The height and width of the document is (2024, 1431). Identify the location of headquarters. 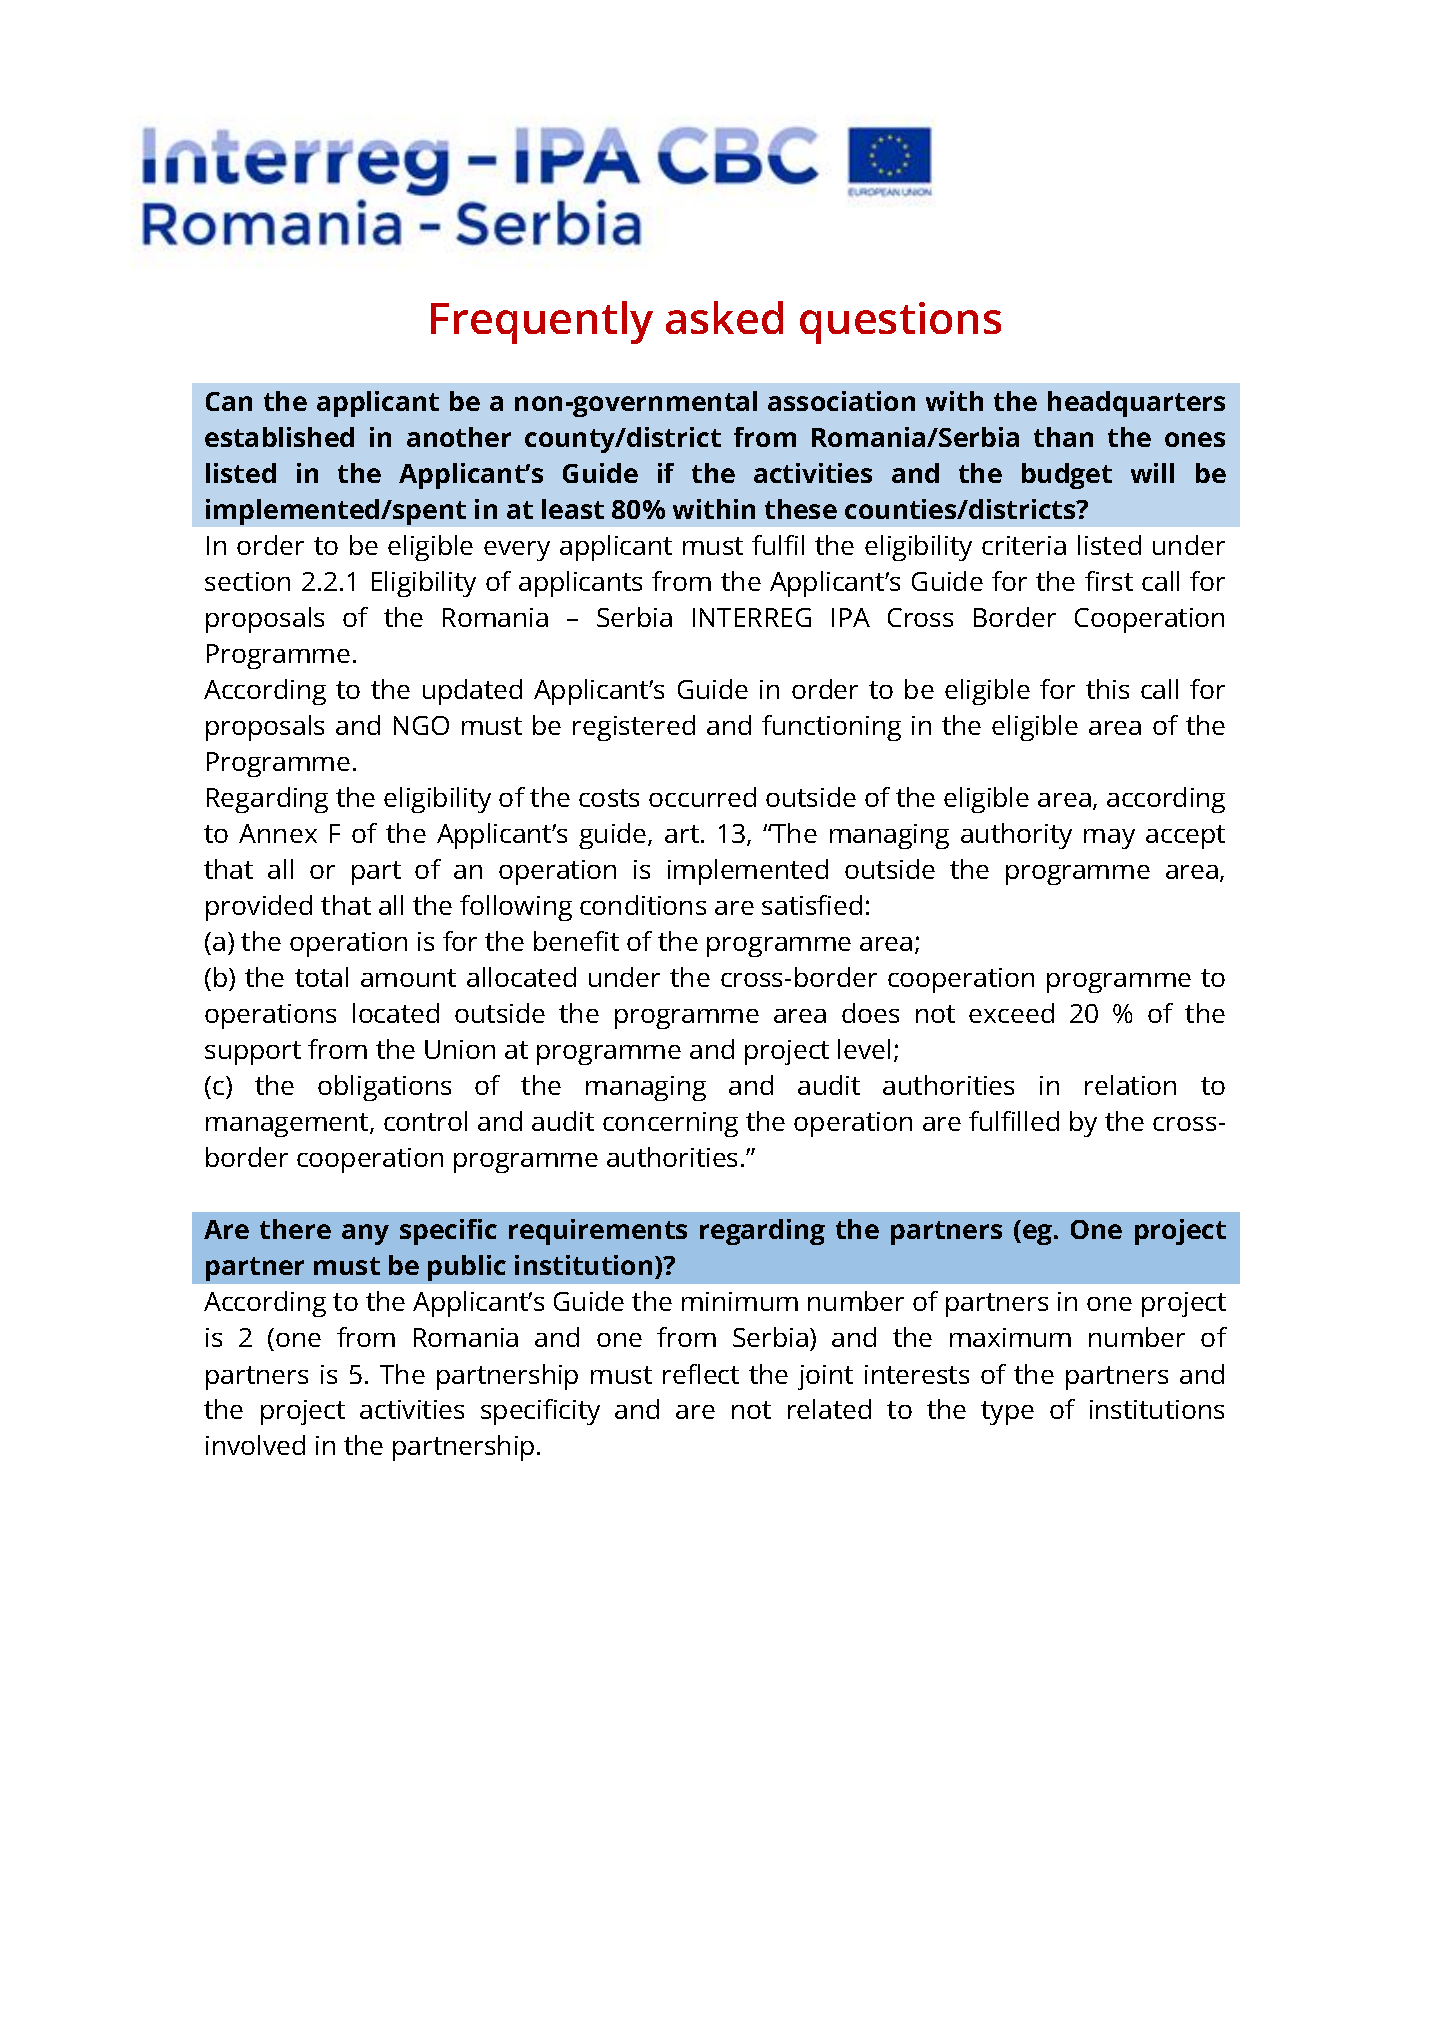
(1136, 404).
